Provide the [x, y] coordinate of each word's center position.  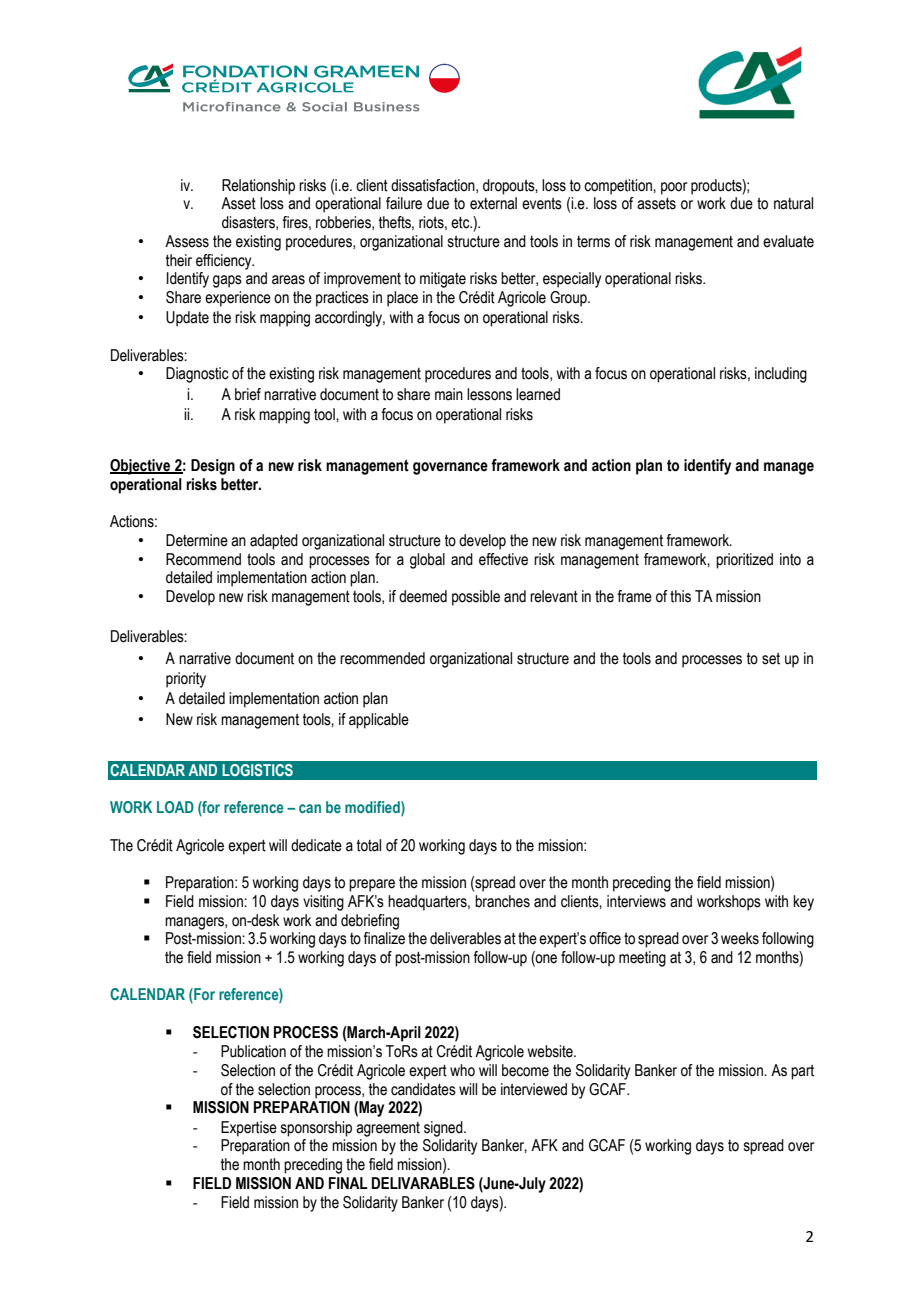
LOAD [175, 807]
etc [461, 223]
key [803, 903]
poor [674, 188]
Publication [253, 1051]
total [369, 845]
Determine [197, 540]
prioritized [744, 561]
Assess [187, 241]
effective [503, 559]
